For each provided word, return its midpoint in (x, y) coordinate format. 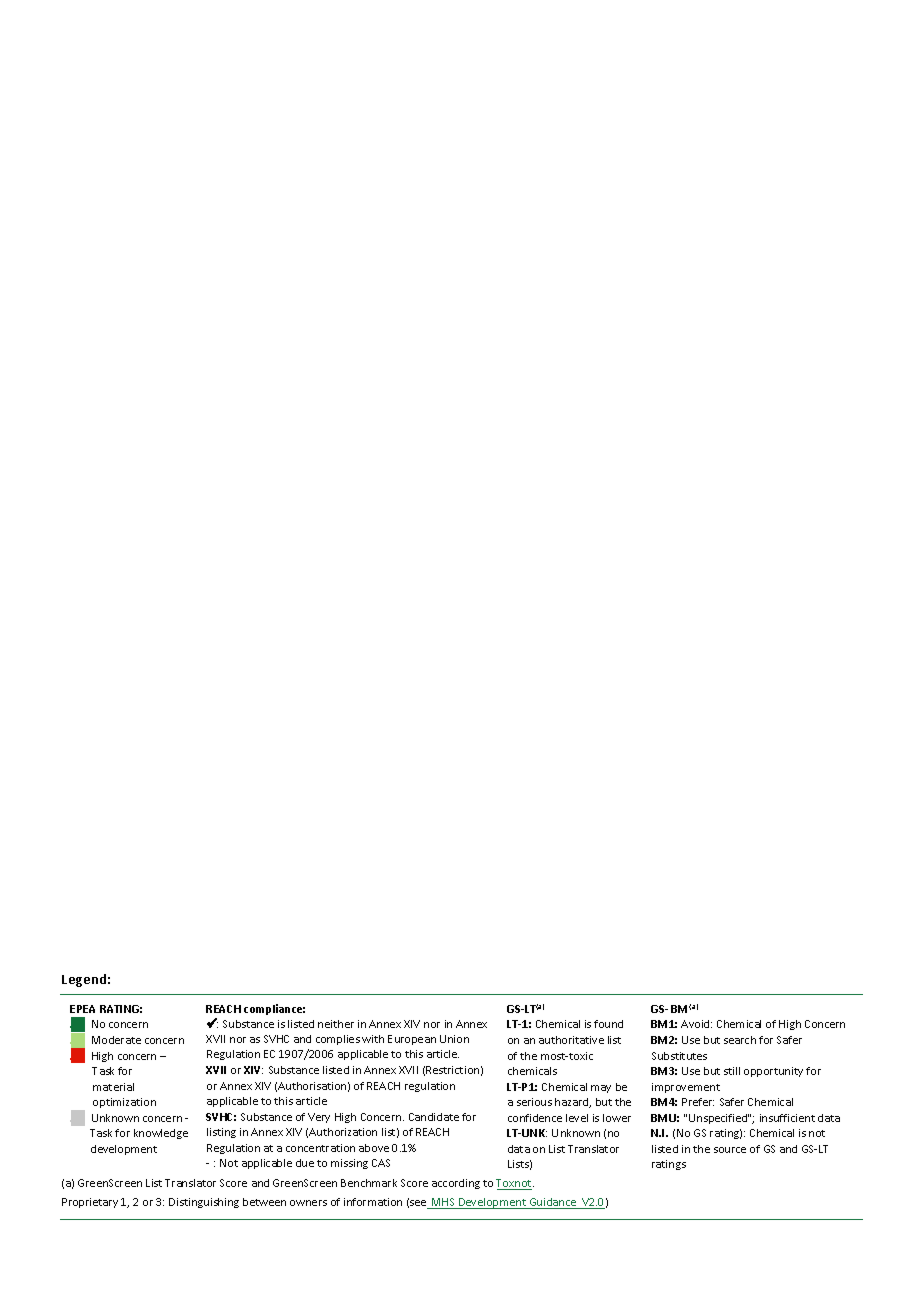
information (373, 1202)
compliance (274, 1009)
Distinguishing (204, 1203)
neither (336, 1024)
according (456, 1184)
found (608, 1024)
